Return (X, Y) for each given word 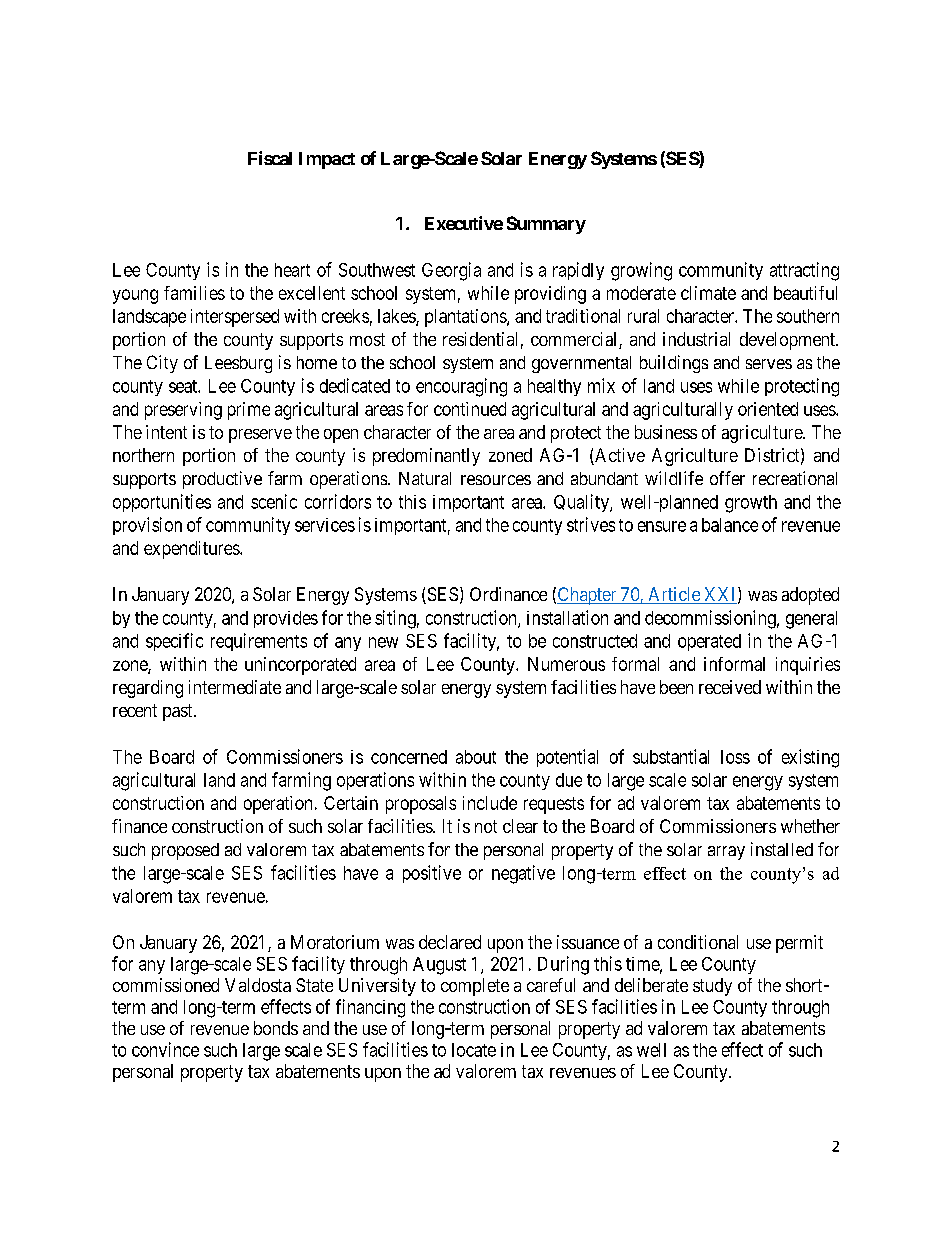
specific (174, 642)
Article (674, 595)
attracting (804, 271)
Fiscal (270, 158)
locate (474, 1050)
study (712, 987)
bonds (276, 1028)
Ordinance (508, 594)
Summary (546, 225)
